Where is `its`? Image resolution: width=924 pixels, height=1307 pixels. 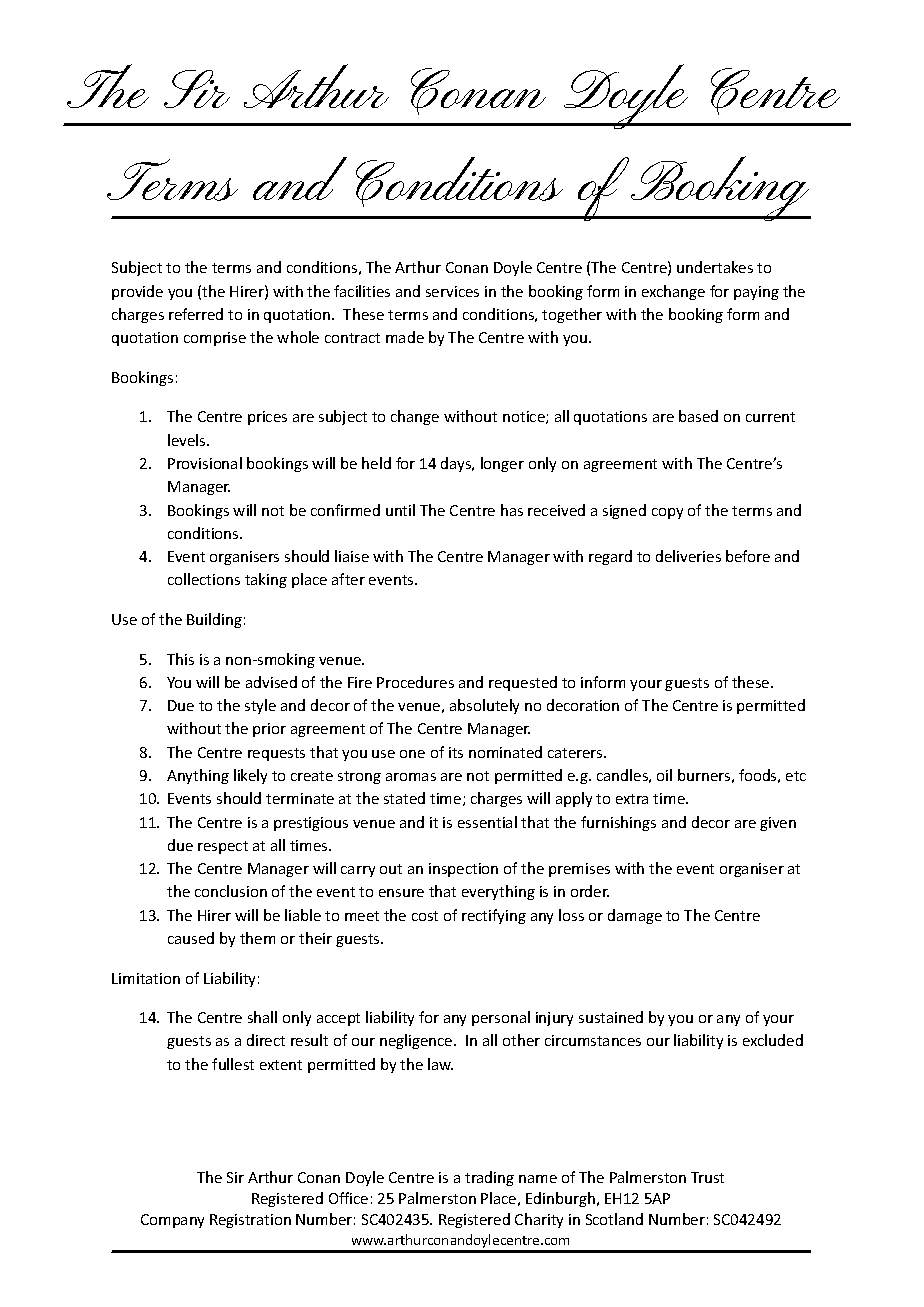
its is located at coordinates (456, 752).
